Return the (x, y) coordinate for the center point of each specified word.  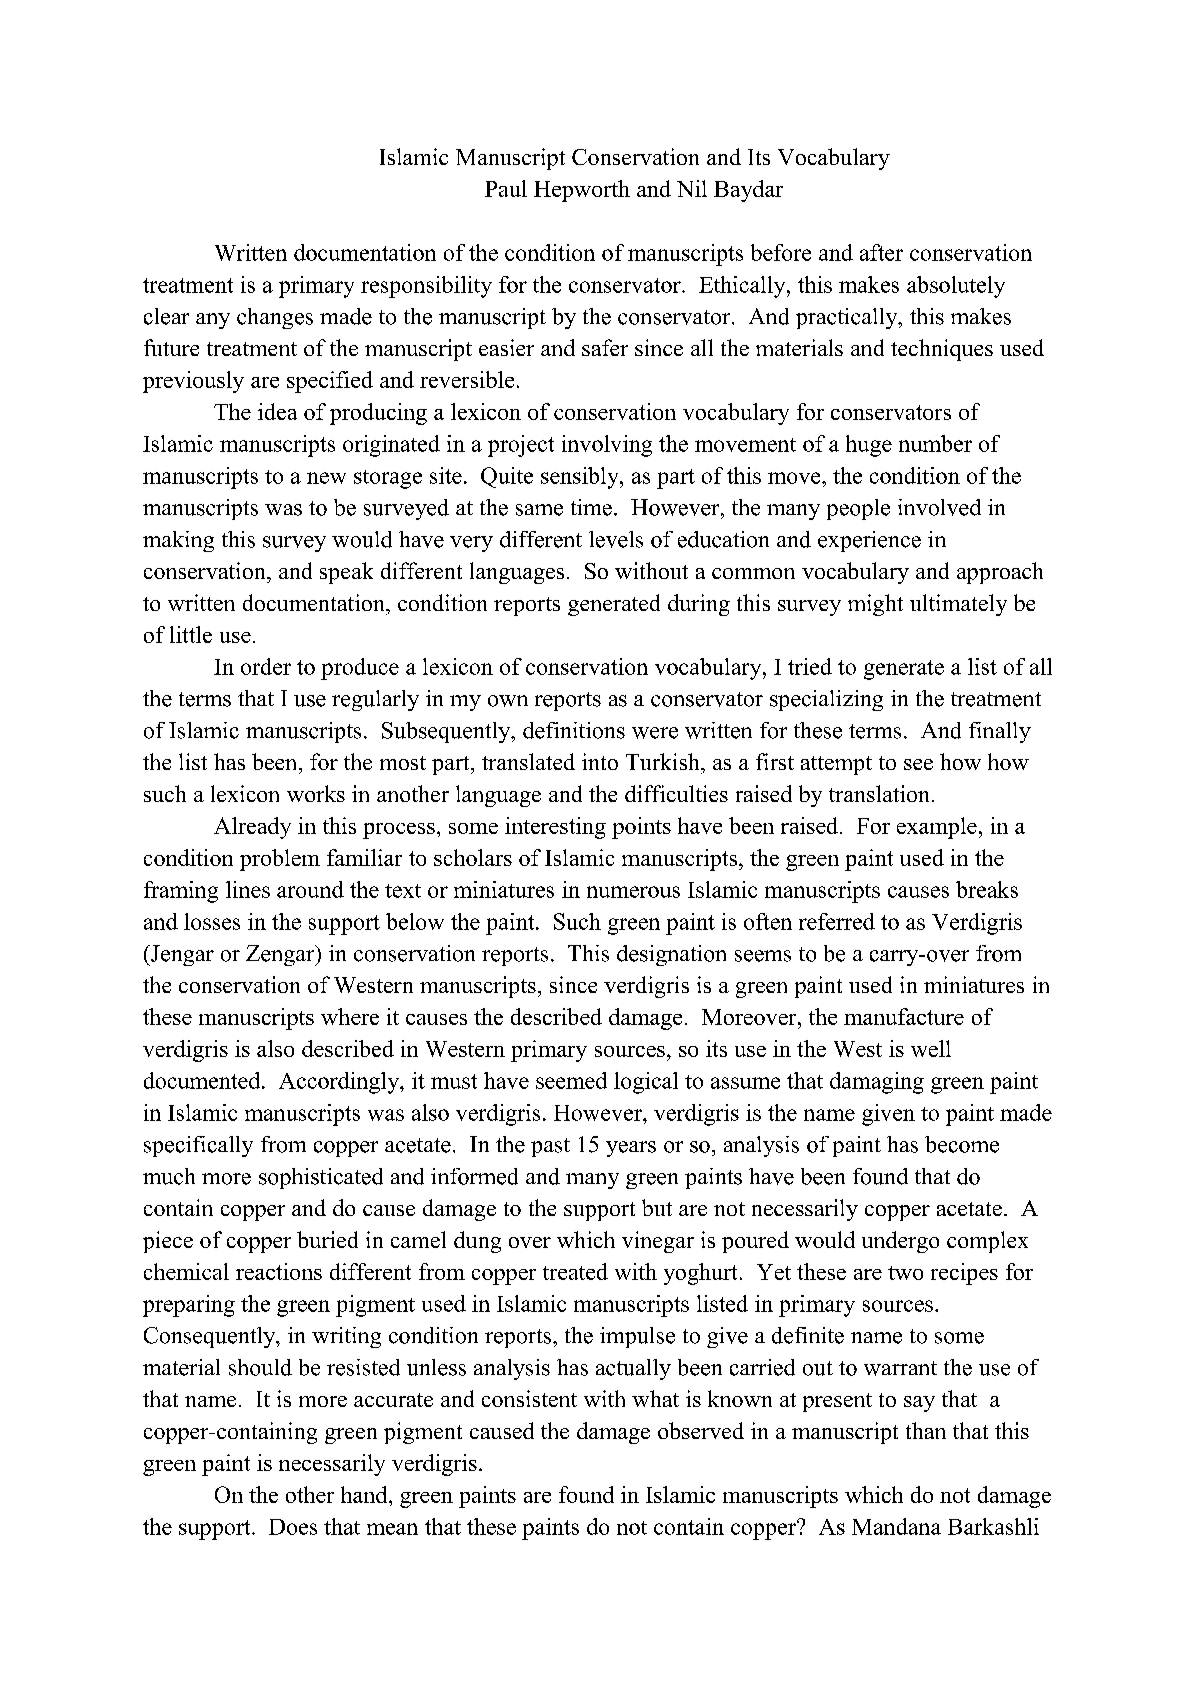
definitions (574, 730)
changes (275, 318)
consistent (529, 1398)
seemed (571, 1080)
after (881, 252)
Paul (506, 188)
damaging (877, 1083)
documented (203, 1080)
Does (293, 1527)
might (875, 605)
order (266, 666)
